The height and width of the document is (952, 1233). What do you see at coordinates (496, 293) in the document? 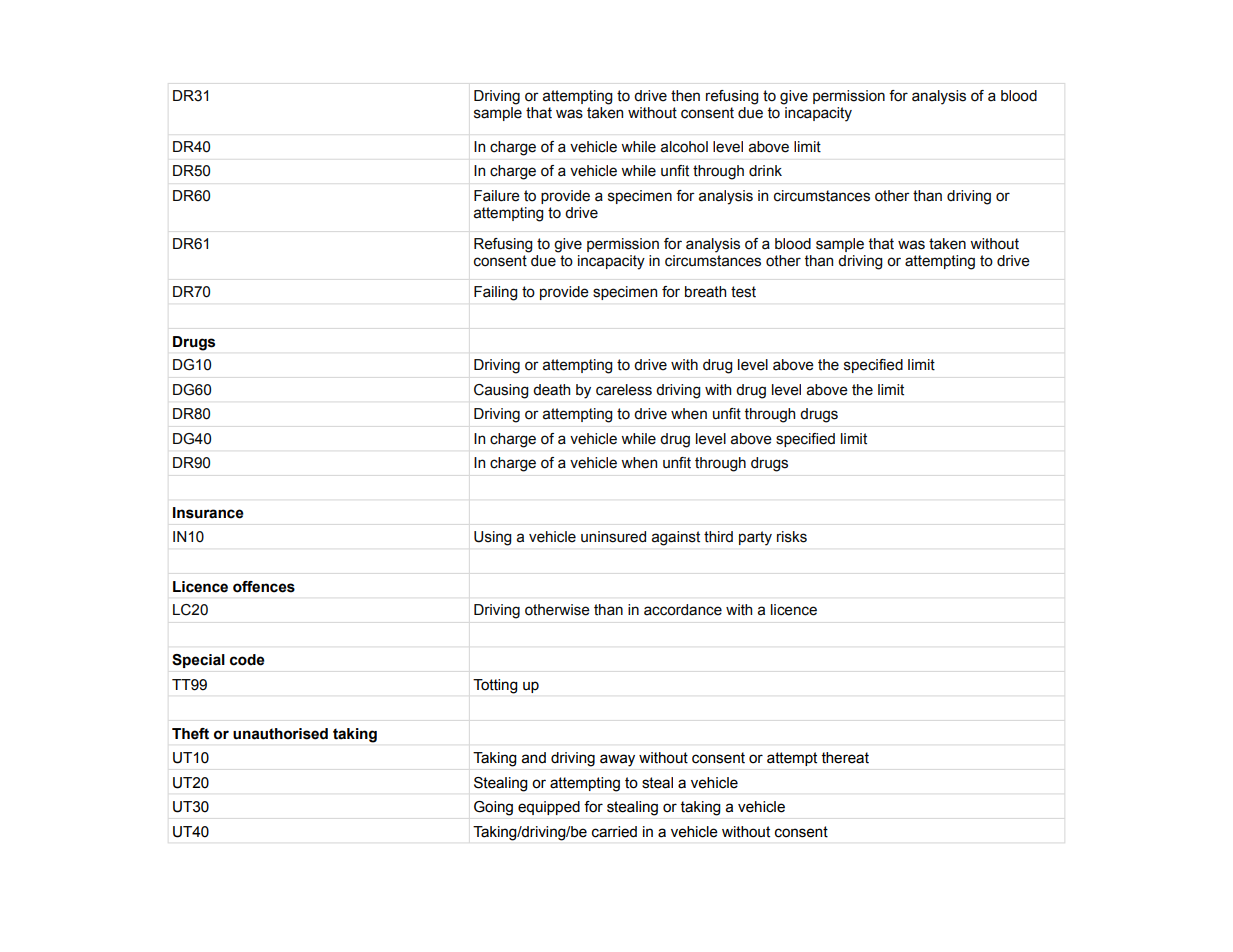
I see `Failing` at bounding box center [496, 293].
